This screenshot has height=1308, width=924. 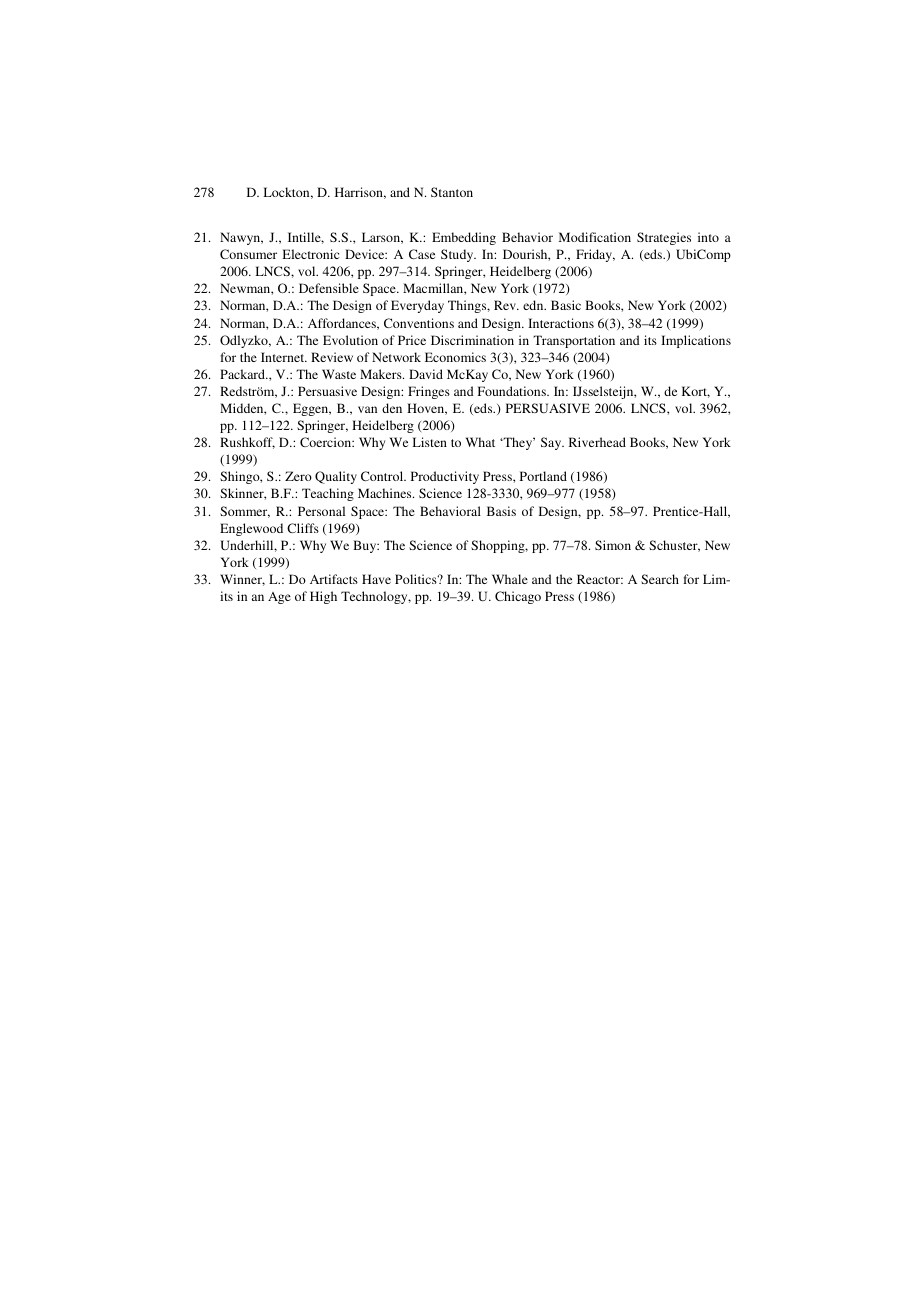 What do you see at coordinates (279, 598) in the screenshot?
I see `Age` at bounding box center [279, 598].
